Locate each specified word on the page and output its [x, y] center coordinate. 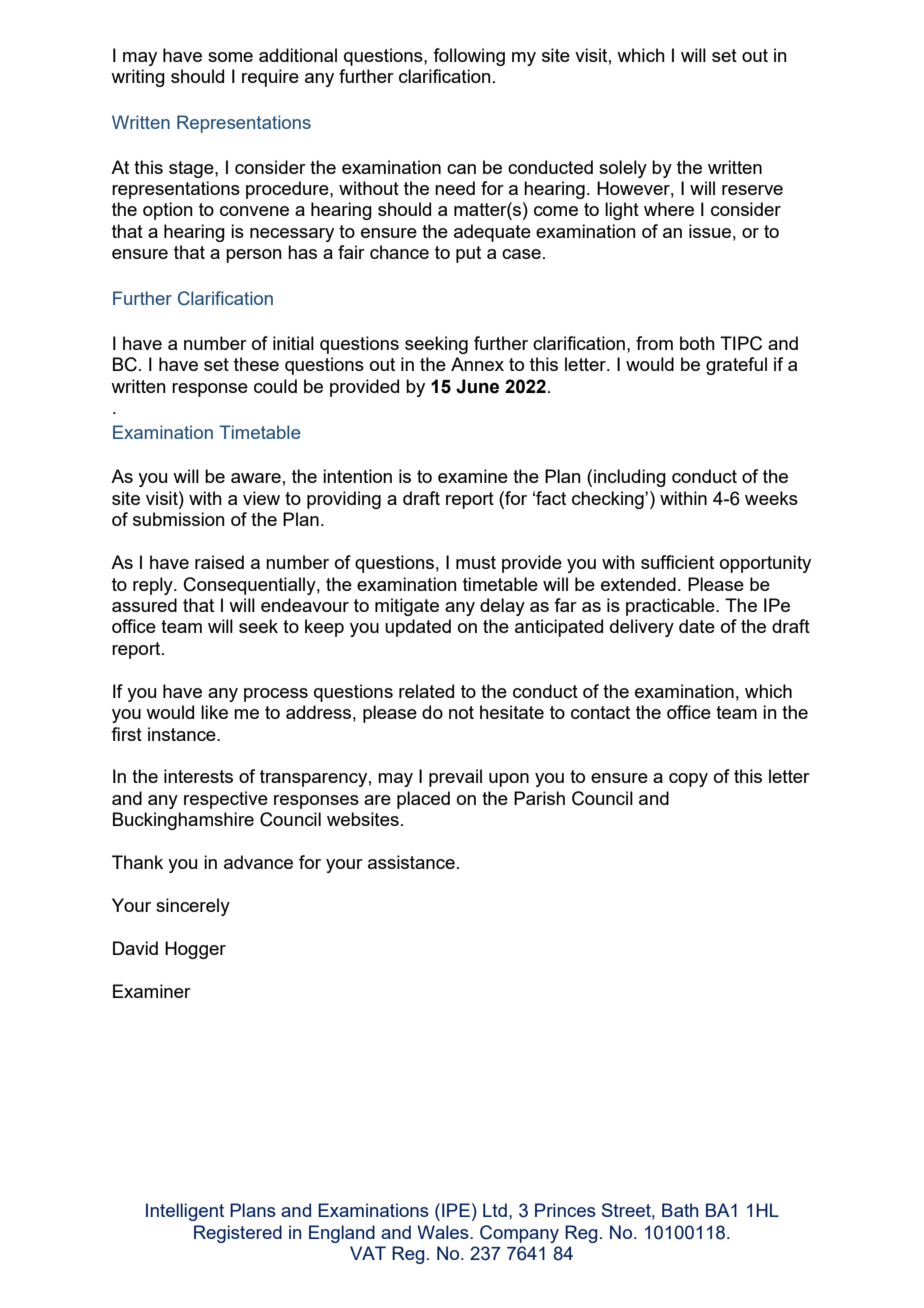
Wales [444, 1232]
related [426, 691]
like [214, 712]
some [230, 57]
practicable [671, 607]
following [469, 57]
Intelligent [185, 1212]
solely [623, 169]
